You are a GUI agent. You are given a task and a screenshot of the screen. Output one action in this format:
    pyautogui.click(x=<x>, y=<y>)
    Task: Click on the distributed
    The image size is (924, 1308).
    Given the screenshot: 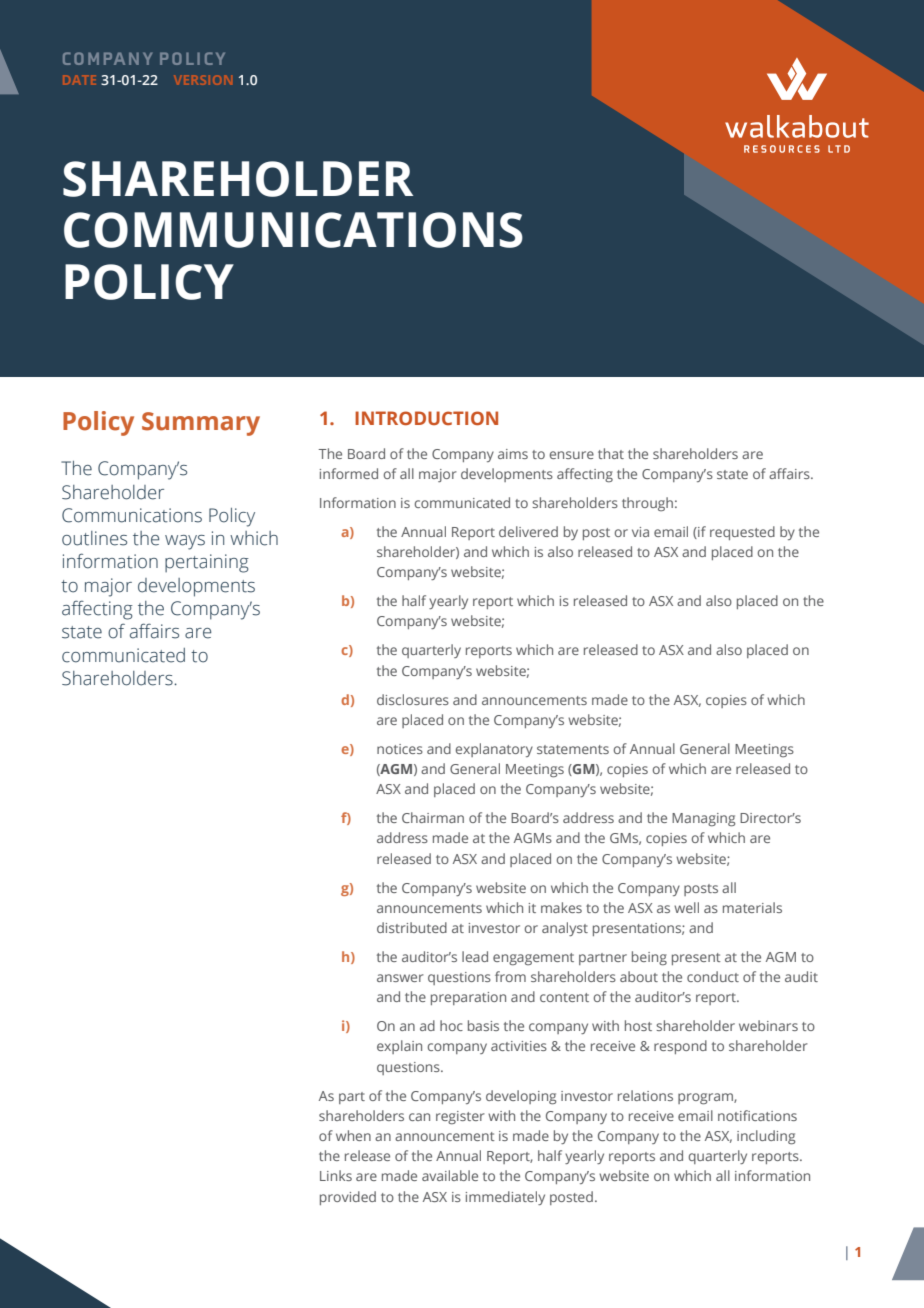 What is the action you would take?
    pyautogui.click(x=412, y=927)
